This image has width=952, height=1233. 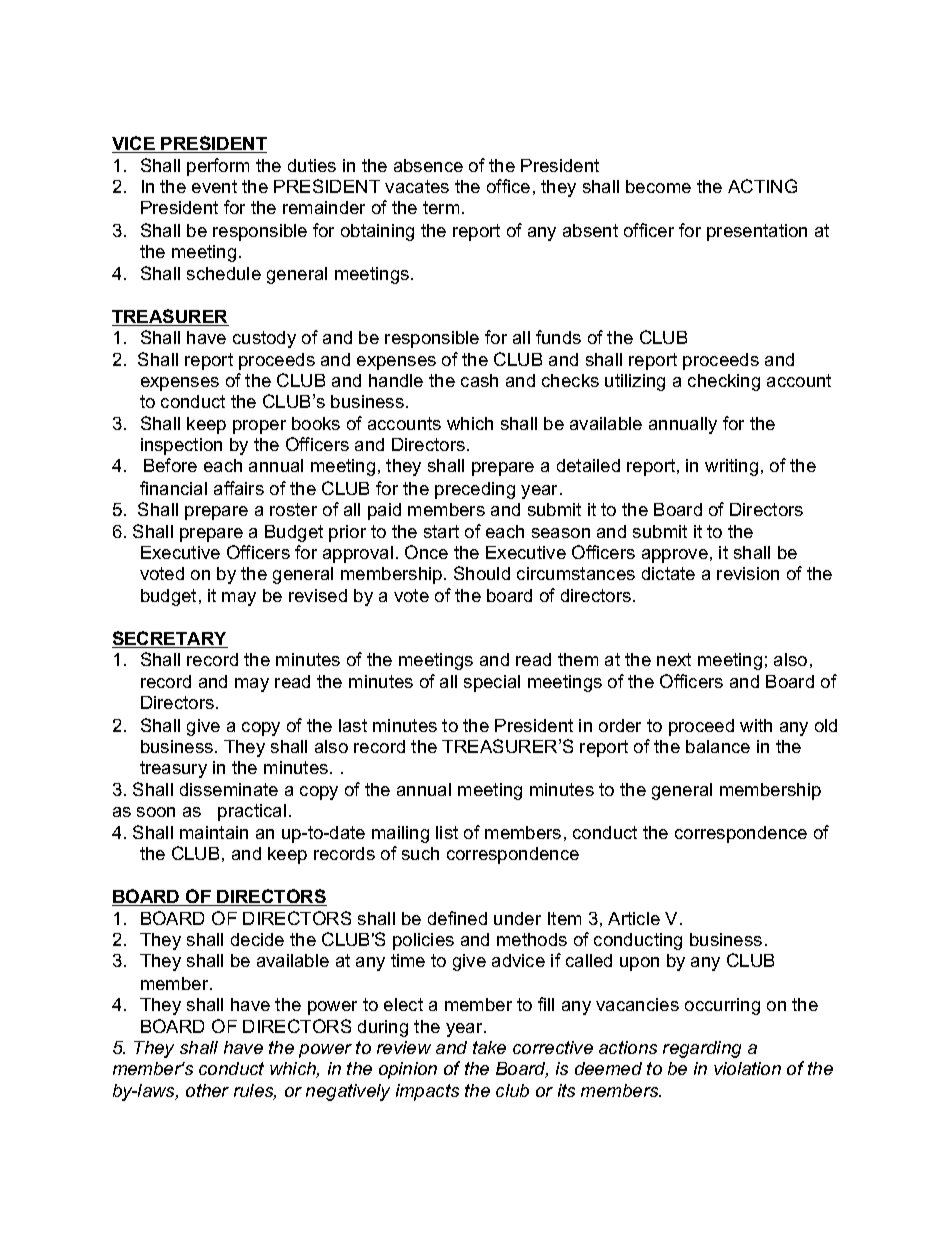 I want to click on revision, so click(x=748, y=573).
